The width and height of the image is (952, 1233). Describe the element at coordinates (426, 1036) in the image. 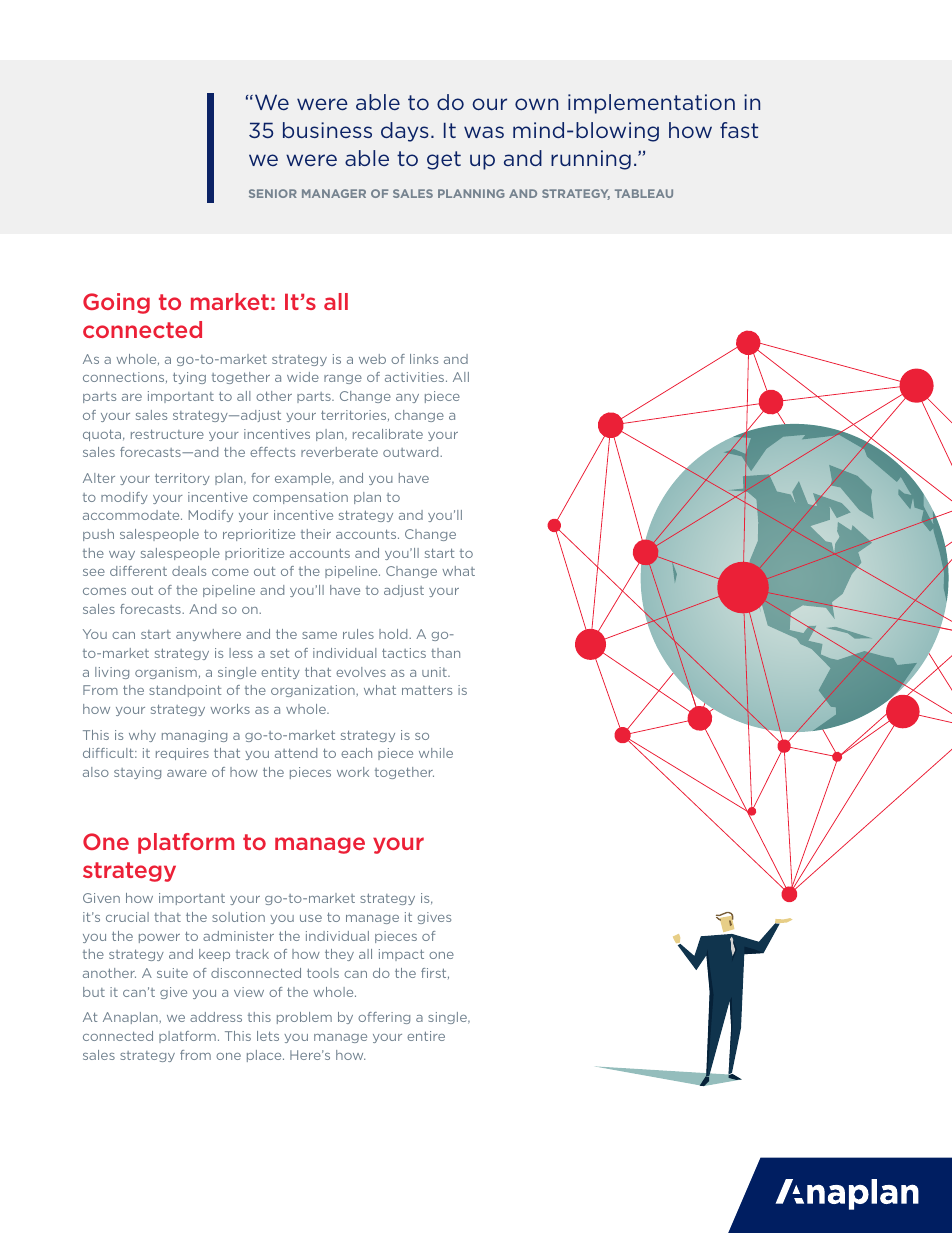

I see `entire` at that location.
